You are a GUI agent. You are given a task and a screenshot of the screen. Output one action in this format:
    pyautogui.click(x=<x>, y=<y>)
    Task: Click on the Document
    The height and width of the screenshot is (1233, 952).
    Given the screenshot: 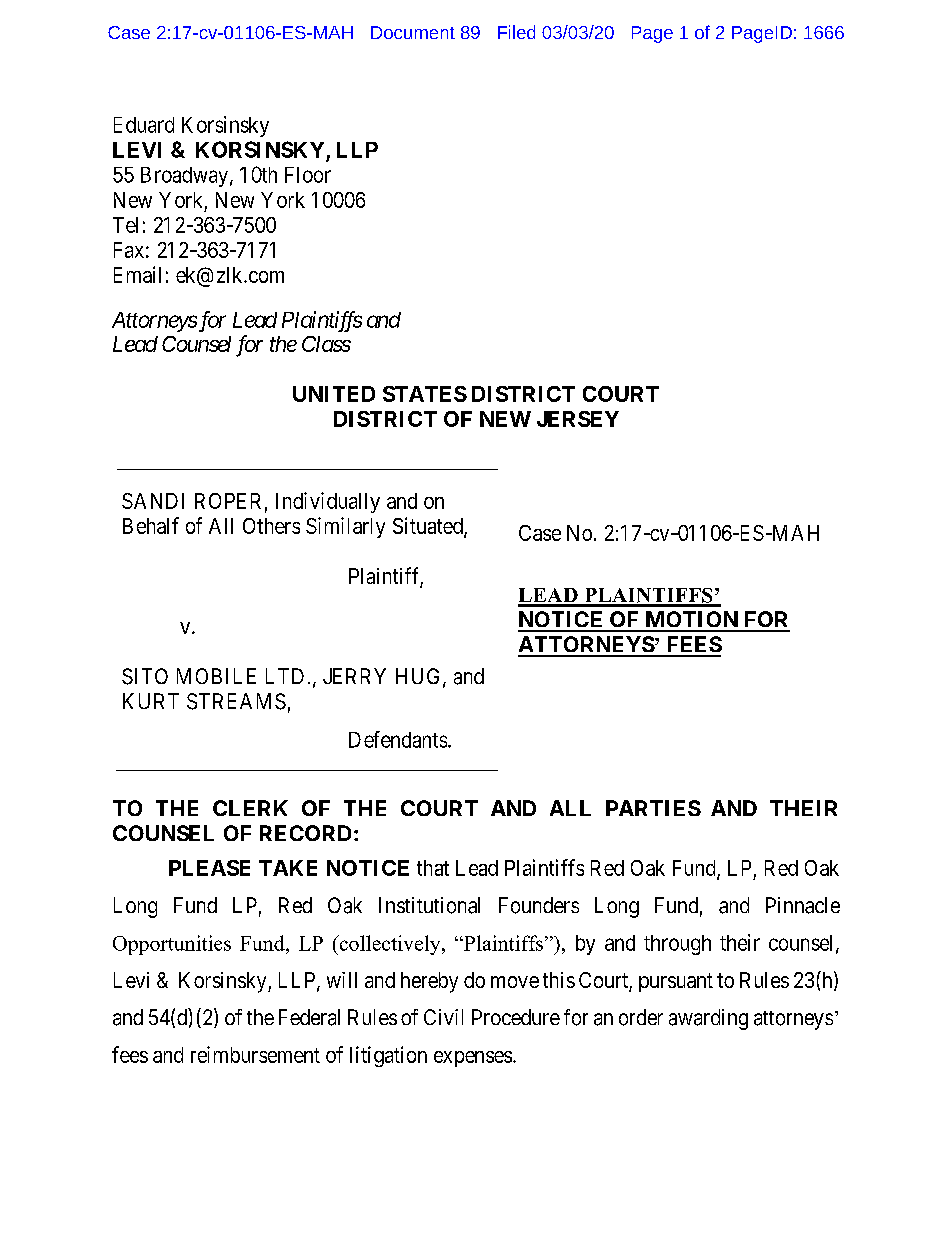 What is the action you would take?
    pyautogui.click(x=413, y=32)
